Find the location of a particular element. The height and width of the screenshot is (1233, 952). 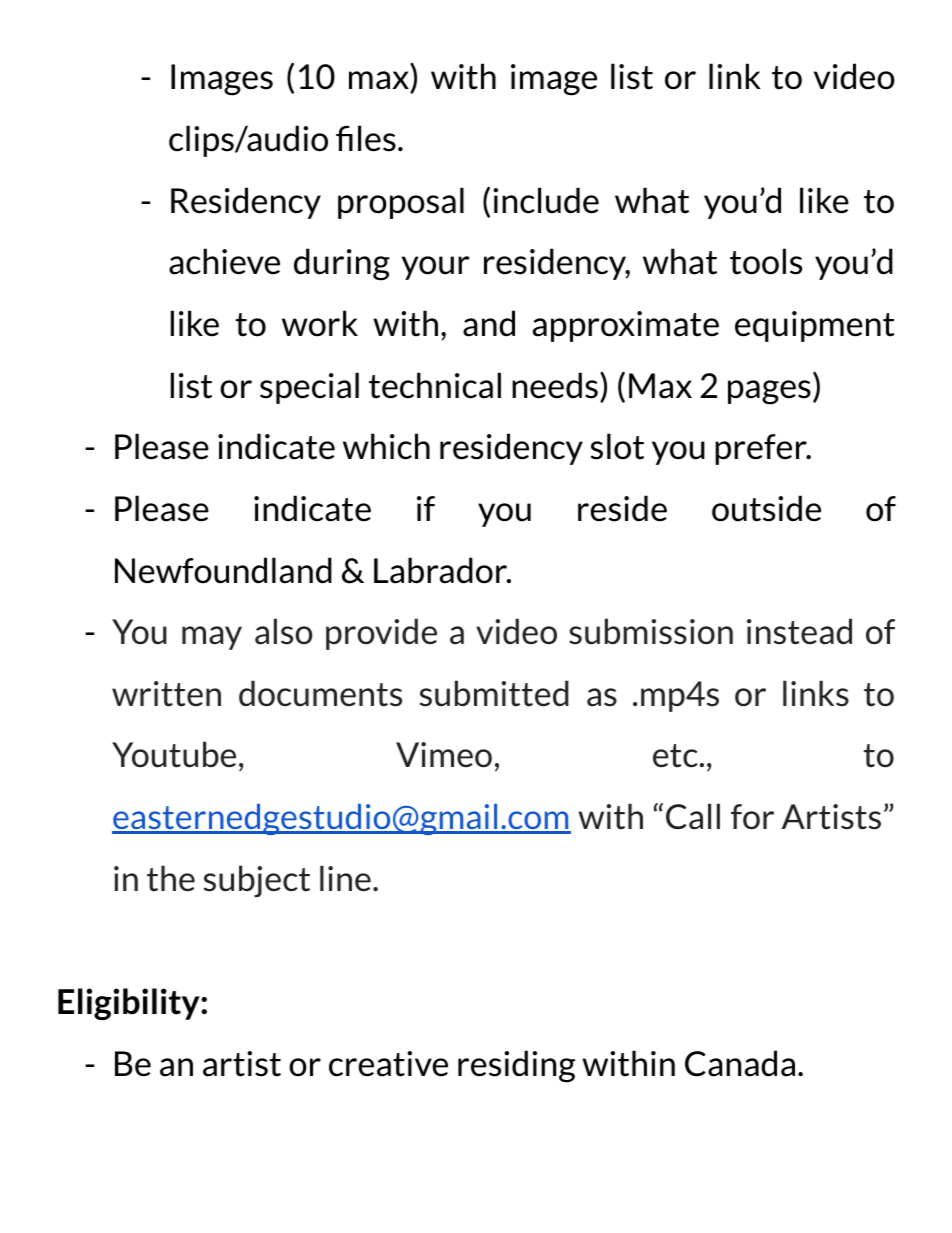

achieve is located at coordinates (224, 261).
